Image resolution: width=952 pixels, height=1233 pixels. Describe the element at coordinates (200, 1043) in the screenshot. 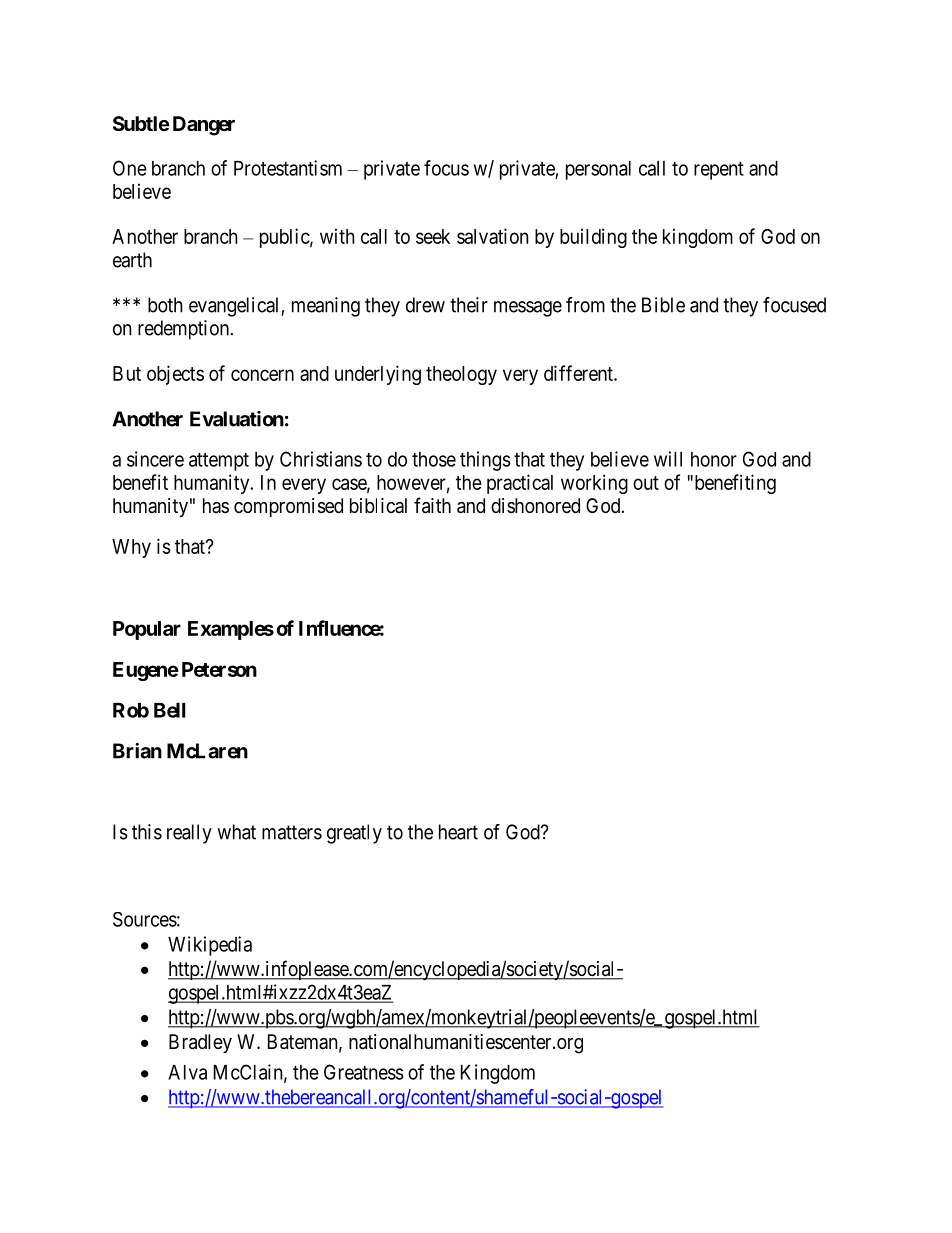

I see `Bradley` at that location.
